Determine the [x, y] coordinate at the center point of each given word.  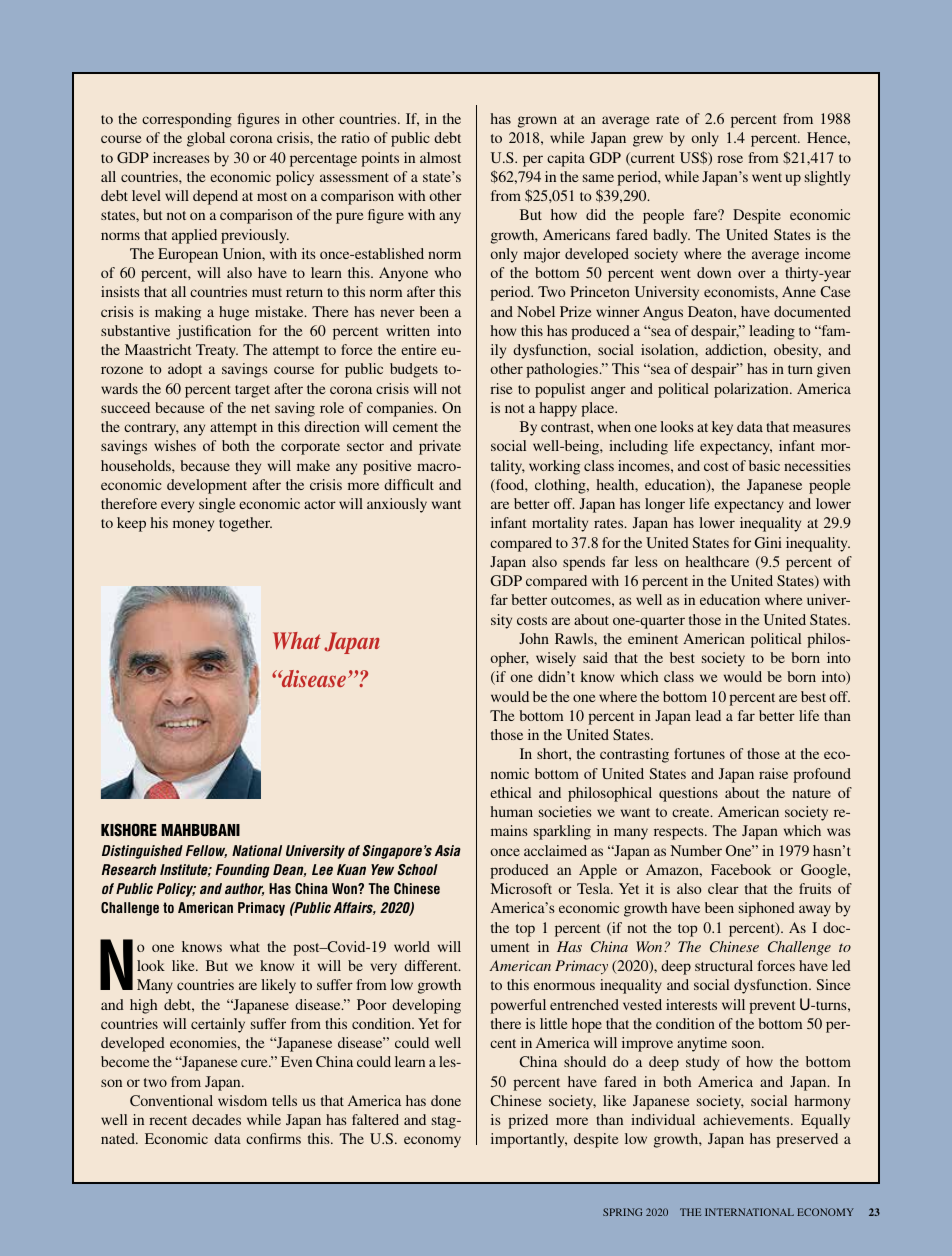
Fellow [206, 851]
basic [764, 465]
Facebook [741, 869]
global [206, 139]
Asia [448, 850]
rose [730, 159]
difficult [409, 484]
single [217, 505]
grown [537, 122]
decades [216, 1119]
